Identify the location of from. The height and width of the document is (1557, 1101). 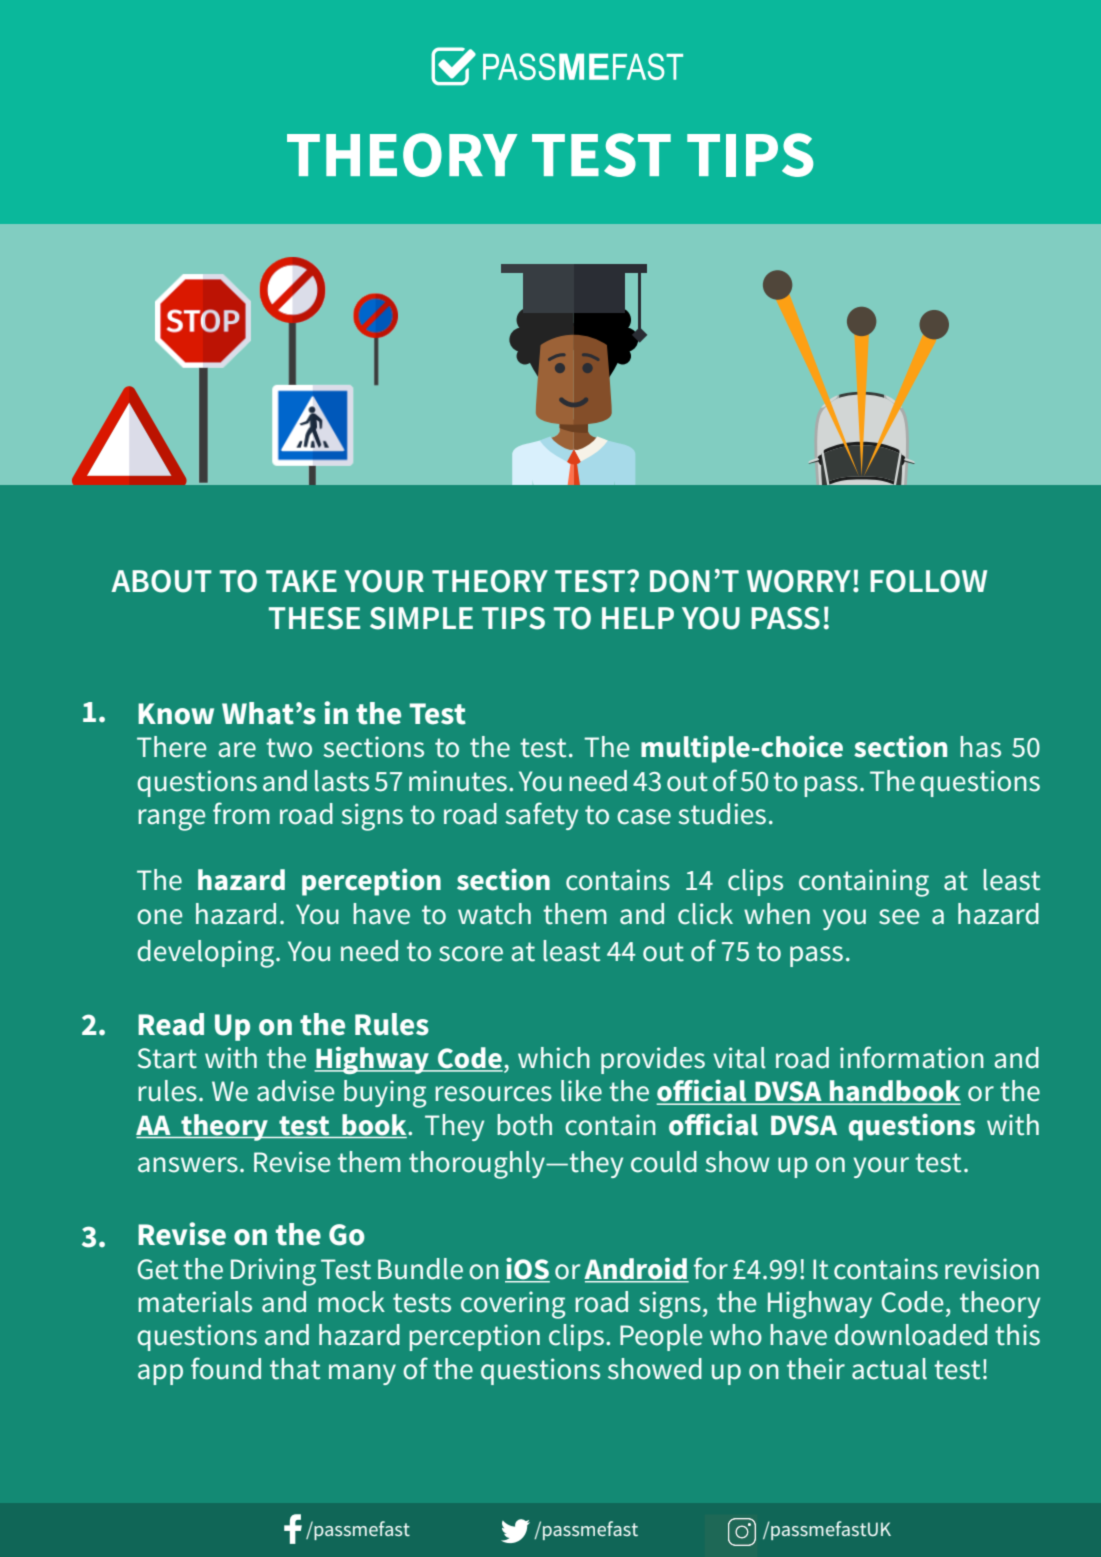
(241, 813).
